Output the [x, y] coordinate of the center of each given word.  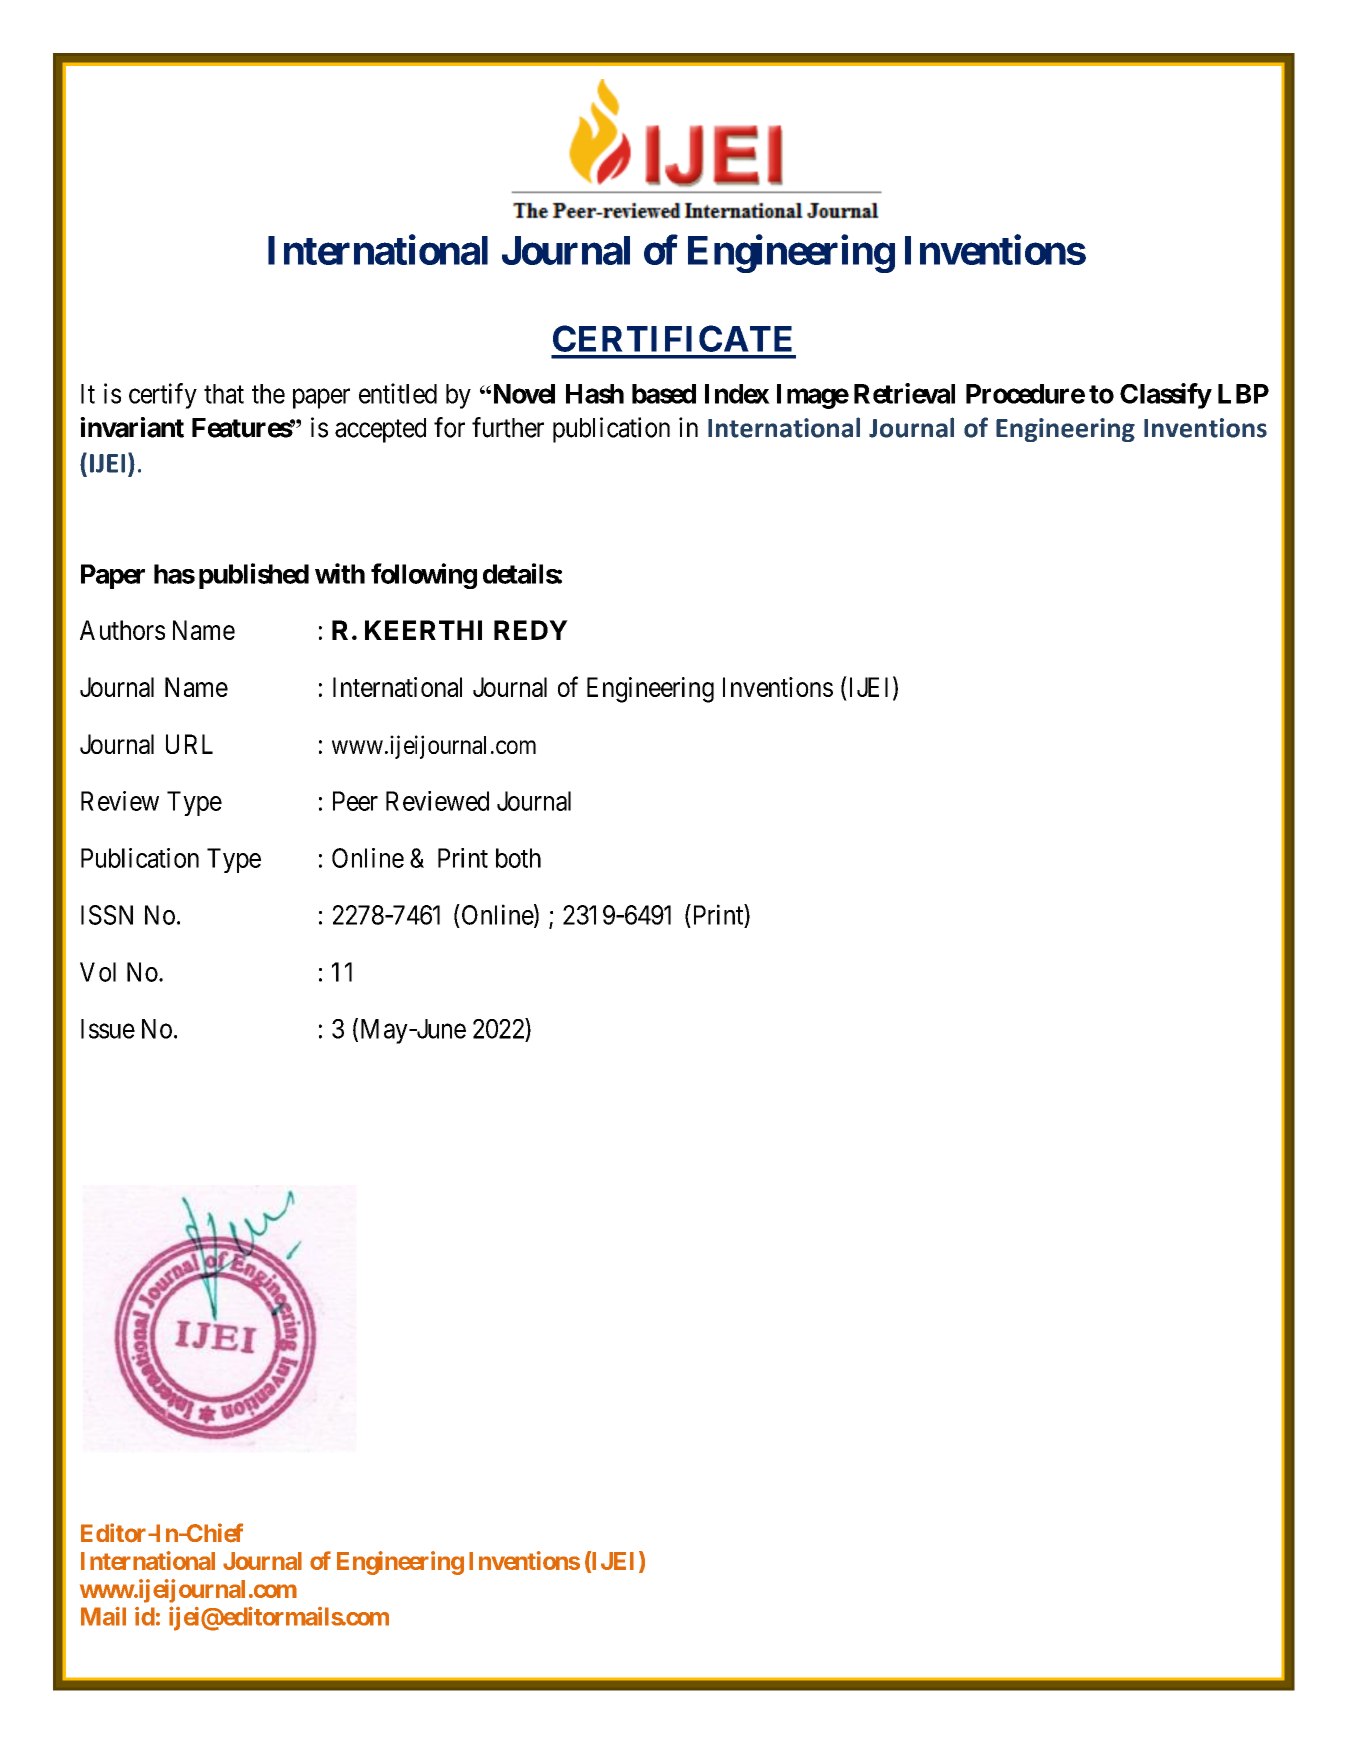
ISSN [107, 915]
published [254, 576]
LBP [1243, 394]
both [518, 858]
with [340, 573]
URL [189, 744]
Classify [1165, 396]
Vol [98, 972]
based [664, 394]
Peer [355, 801]
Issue [108, 1029]
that [224, 394]
